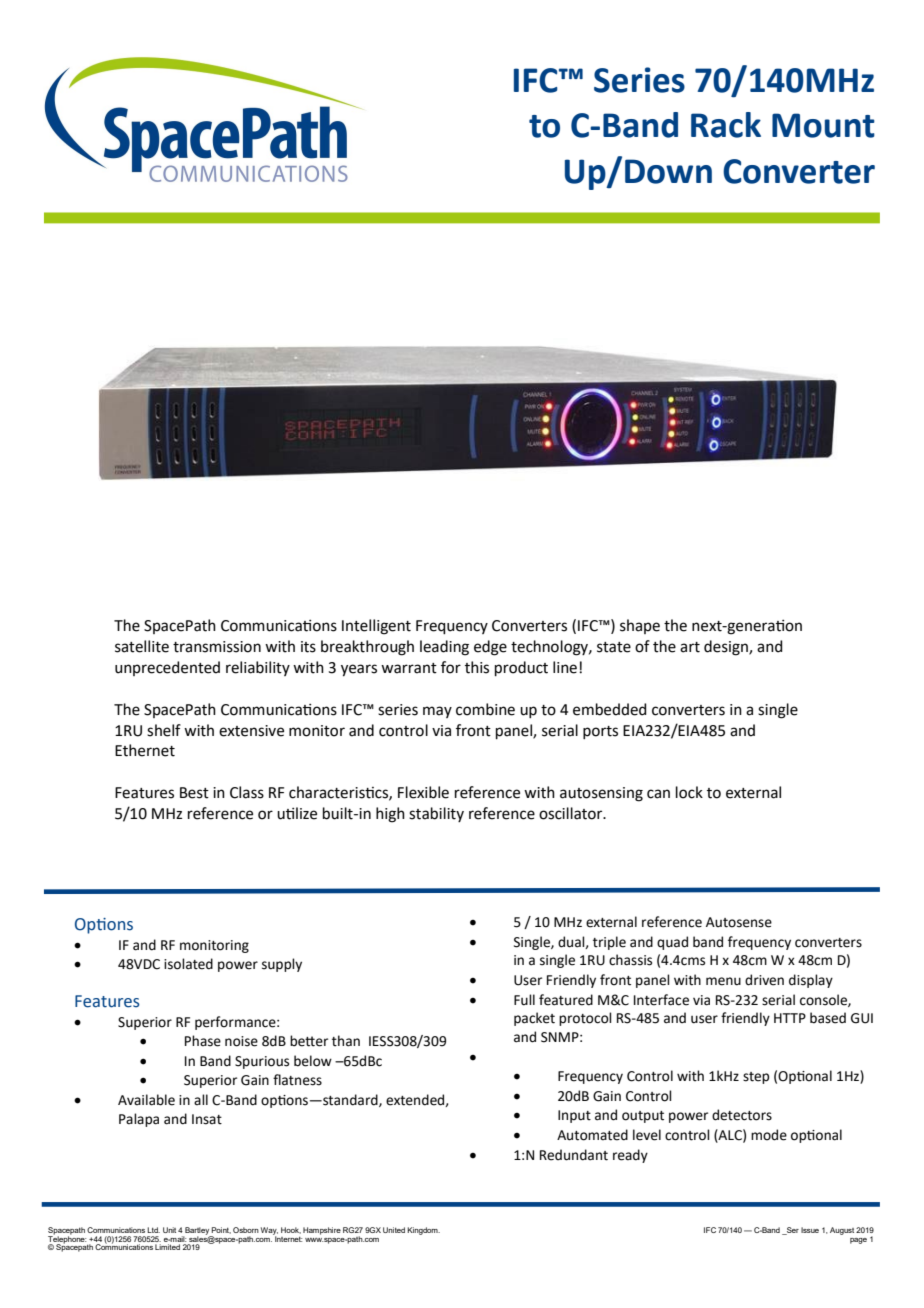 This screenshot has height=1308, width=924. I want to click on reliability, so click(258, 668).
